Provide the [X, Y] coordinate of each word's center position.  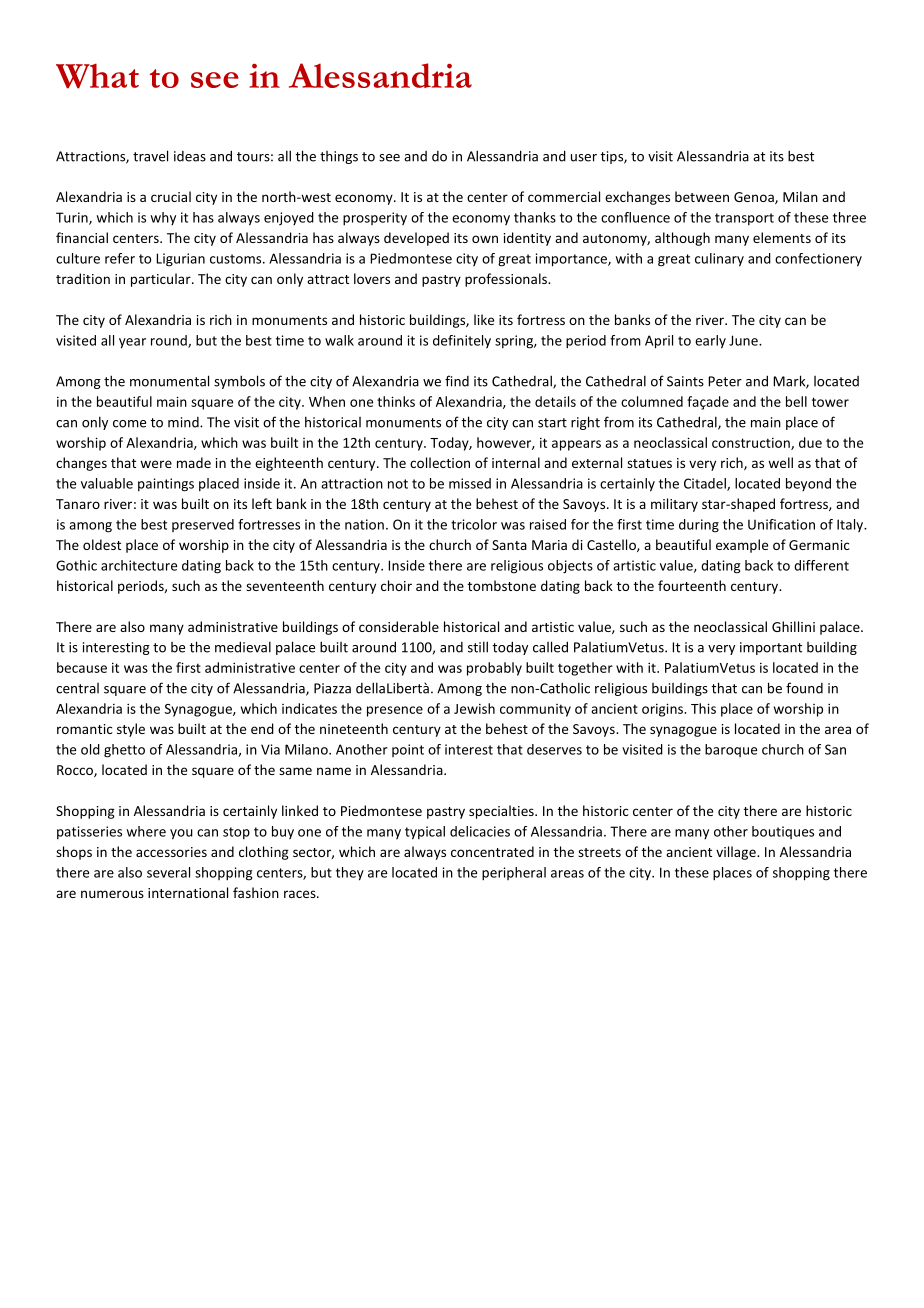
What [97, 76]
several [168, 872]
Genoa [755, 198]
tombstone [502, 585]
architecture [139, 565]
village [737, 853]
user [584, 158]
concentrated [492, 851]
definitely [462, 341]
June [744, 340]
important [771, 648]
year [132, 343]
